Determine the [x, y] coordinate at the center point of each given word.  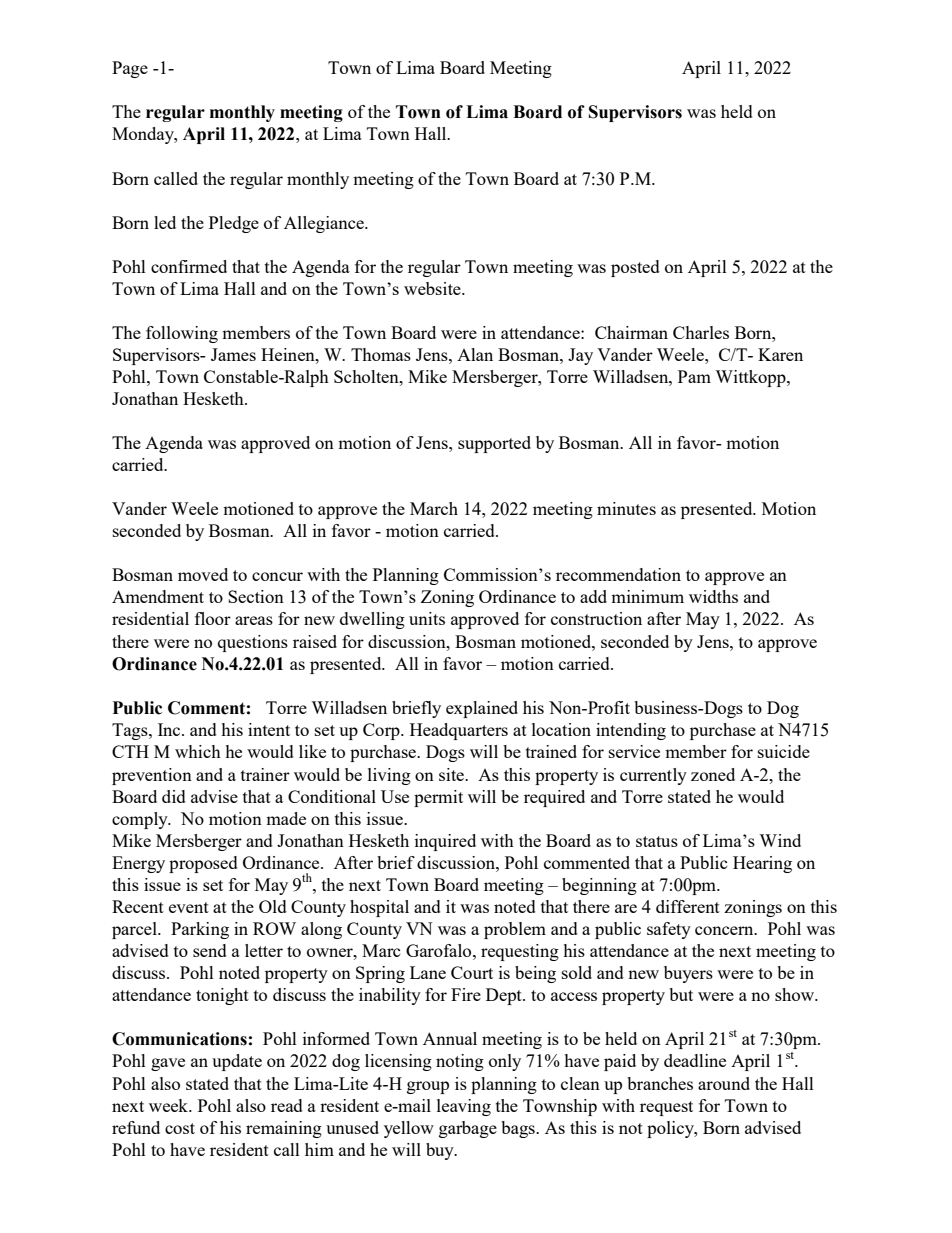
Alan [475, 354]
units [427, 618]
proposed [203, 864]
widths [713, 596]
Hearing [762, 864]
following [182, 334]
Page [130, 69]
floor [213, 618]
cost [180, 1128]
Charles [701, 332]
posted [635, 268]
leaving [464, 1107]
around [724, 1083]
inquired [445, 842]
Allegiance [325, 224]
